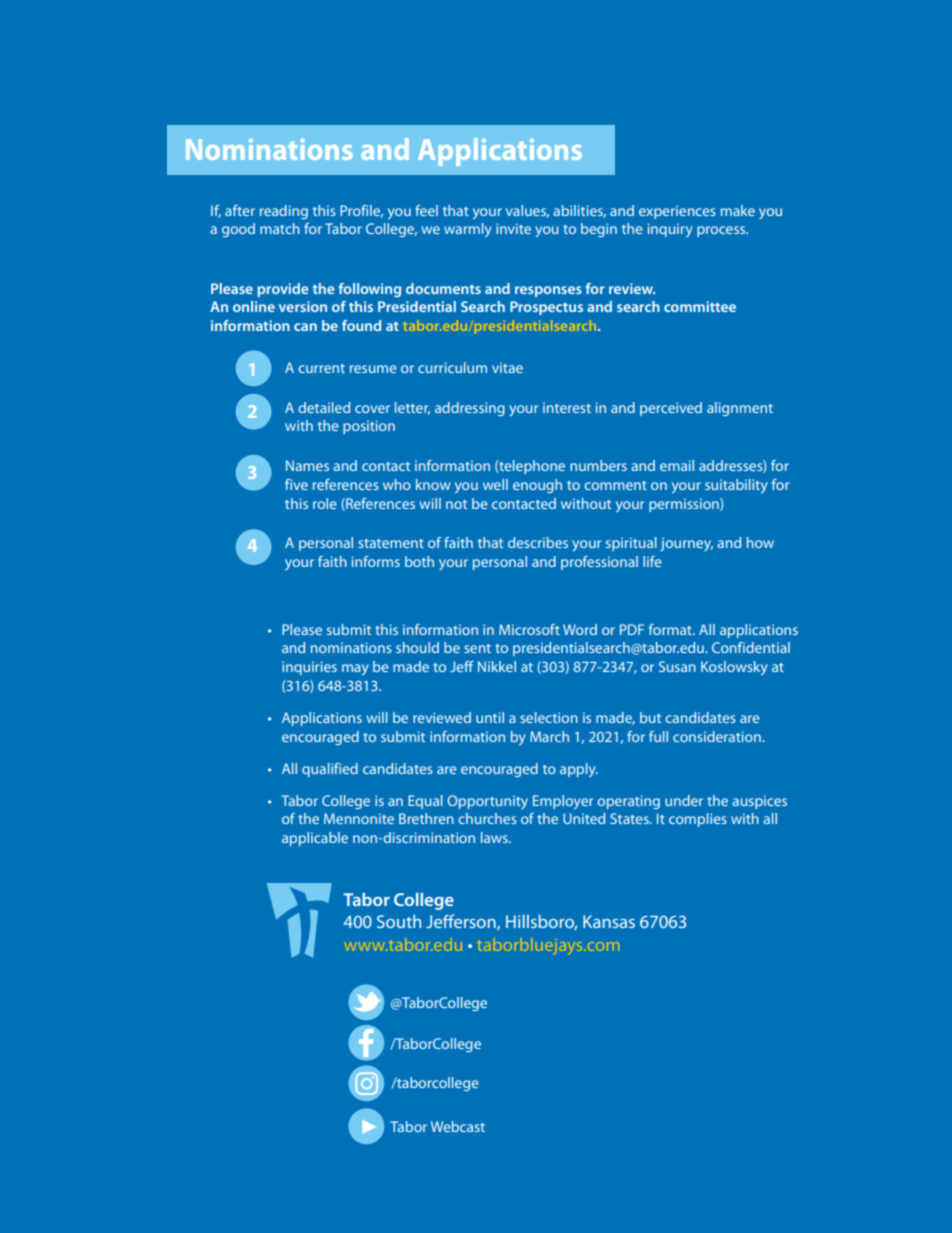 The height and width of the screenshot is (1233, 952). Describe the element at coordinates (513, 228) in the screenshot. I see `invite` at that location.
